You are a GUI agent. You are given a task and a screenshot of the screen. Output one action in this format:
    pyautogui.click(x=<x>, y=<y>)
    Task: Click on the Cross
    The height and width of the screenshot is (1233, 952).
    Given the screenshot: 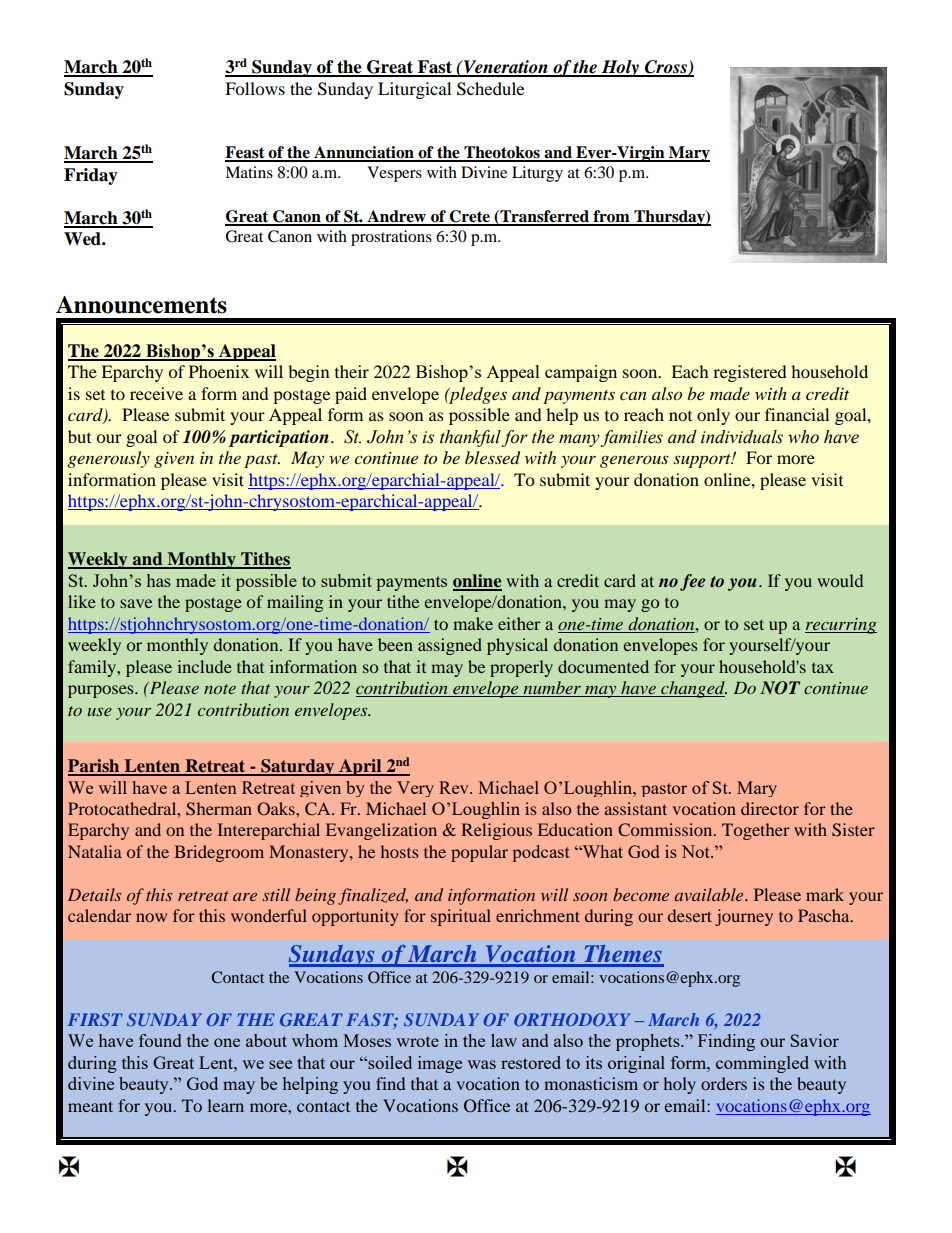 What is the action you would take?
    pyautogui.click(x=665, y=68)
